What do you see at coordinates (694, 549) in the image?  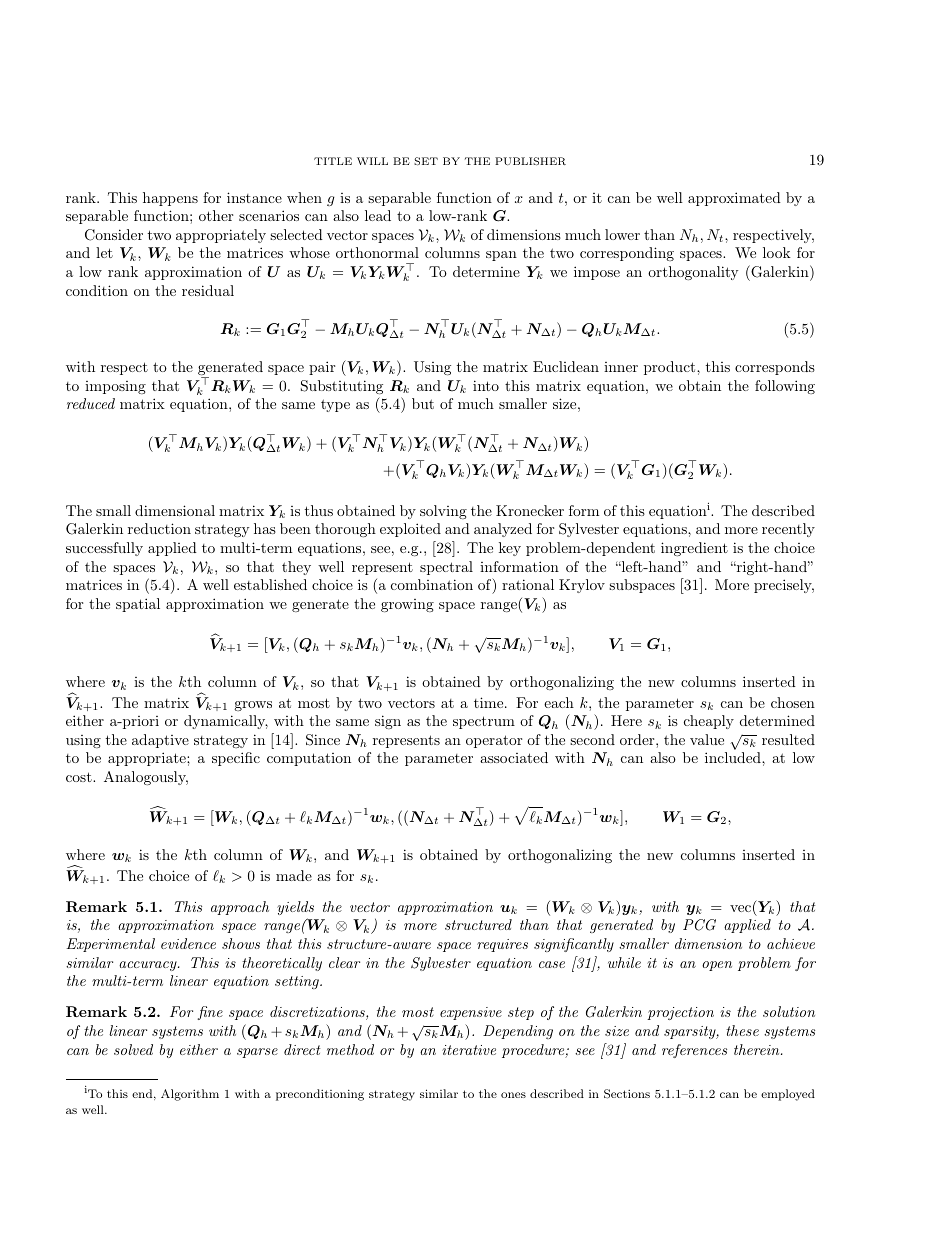 I see `ingredient` at bounding box center [694, 549].
